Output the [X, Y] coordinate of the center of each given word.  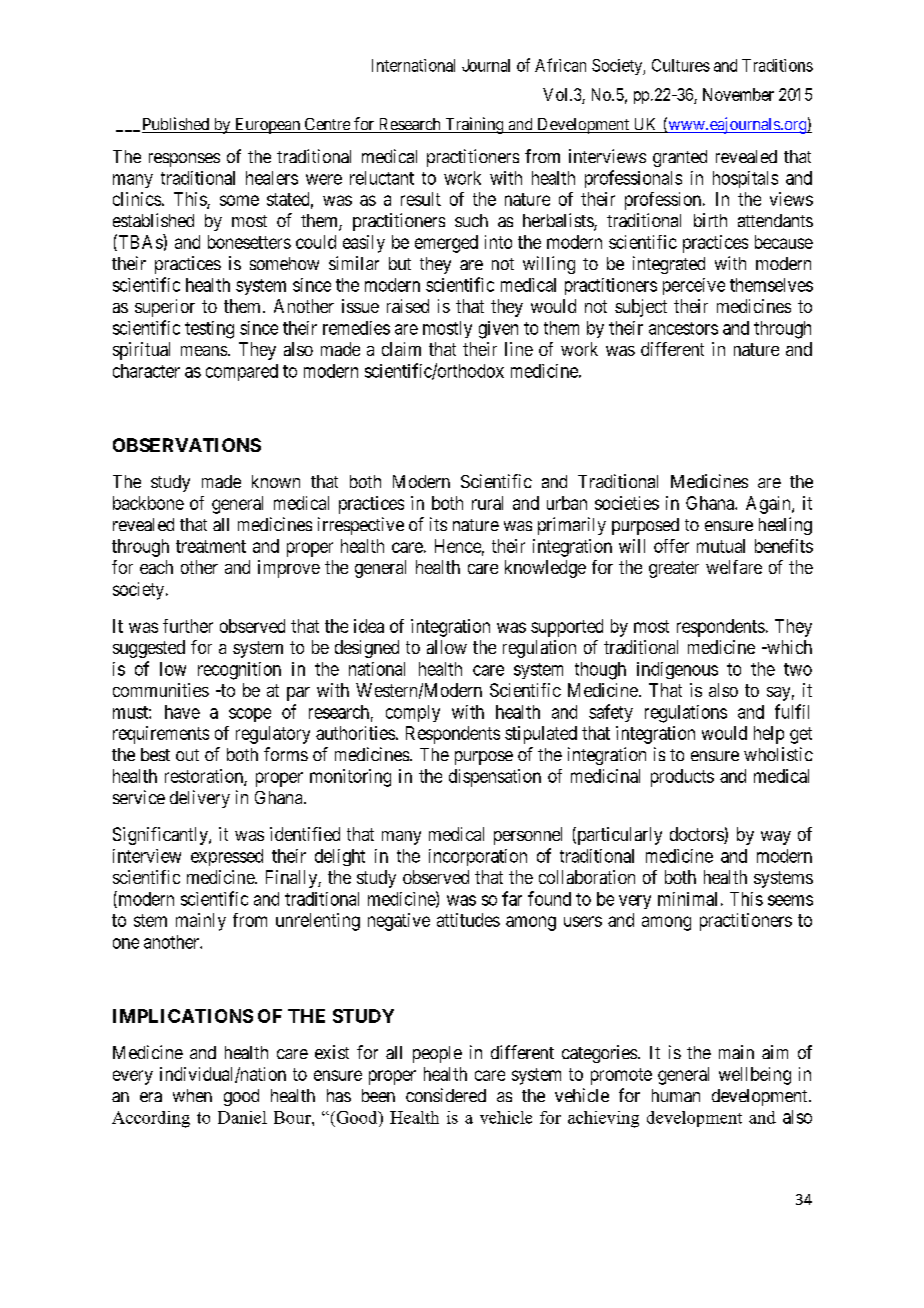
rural [487, 503]
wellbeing [755, 1076]
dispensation [495, 778]
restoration [205, 777]
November [738, 94]
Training [474, 125]
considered [446, 1095]
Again [769, 505]
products [682, 778]
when [192, 1095]
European [267, 126]
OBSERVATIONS [187, 445]
